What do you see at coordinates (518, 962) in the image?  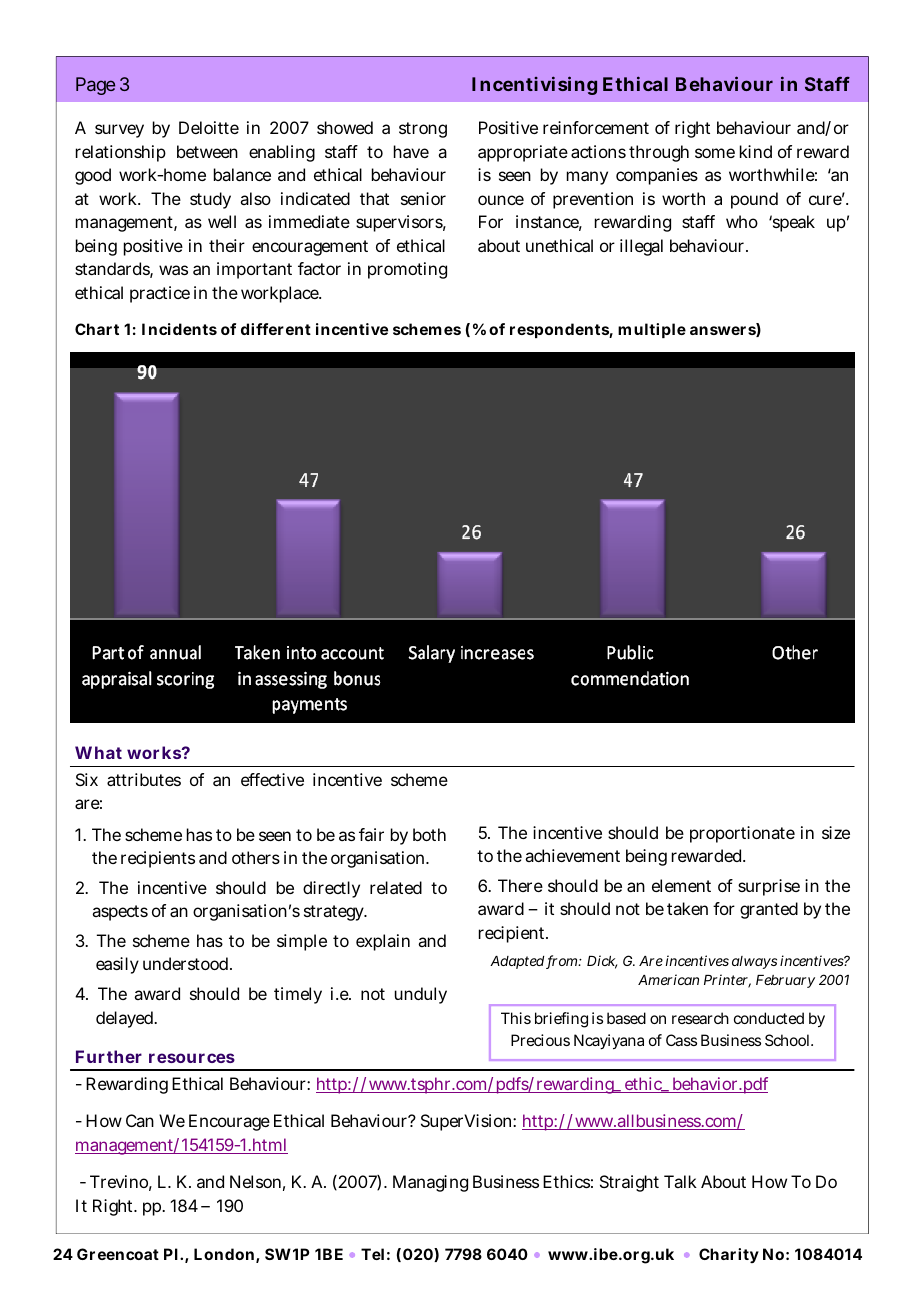 I see `Adapted` at bounding box center [518, 962].
